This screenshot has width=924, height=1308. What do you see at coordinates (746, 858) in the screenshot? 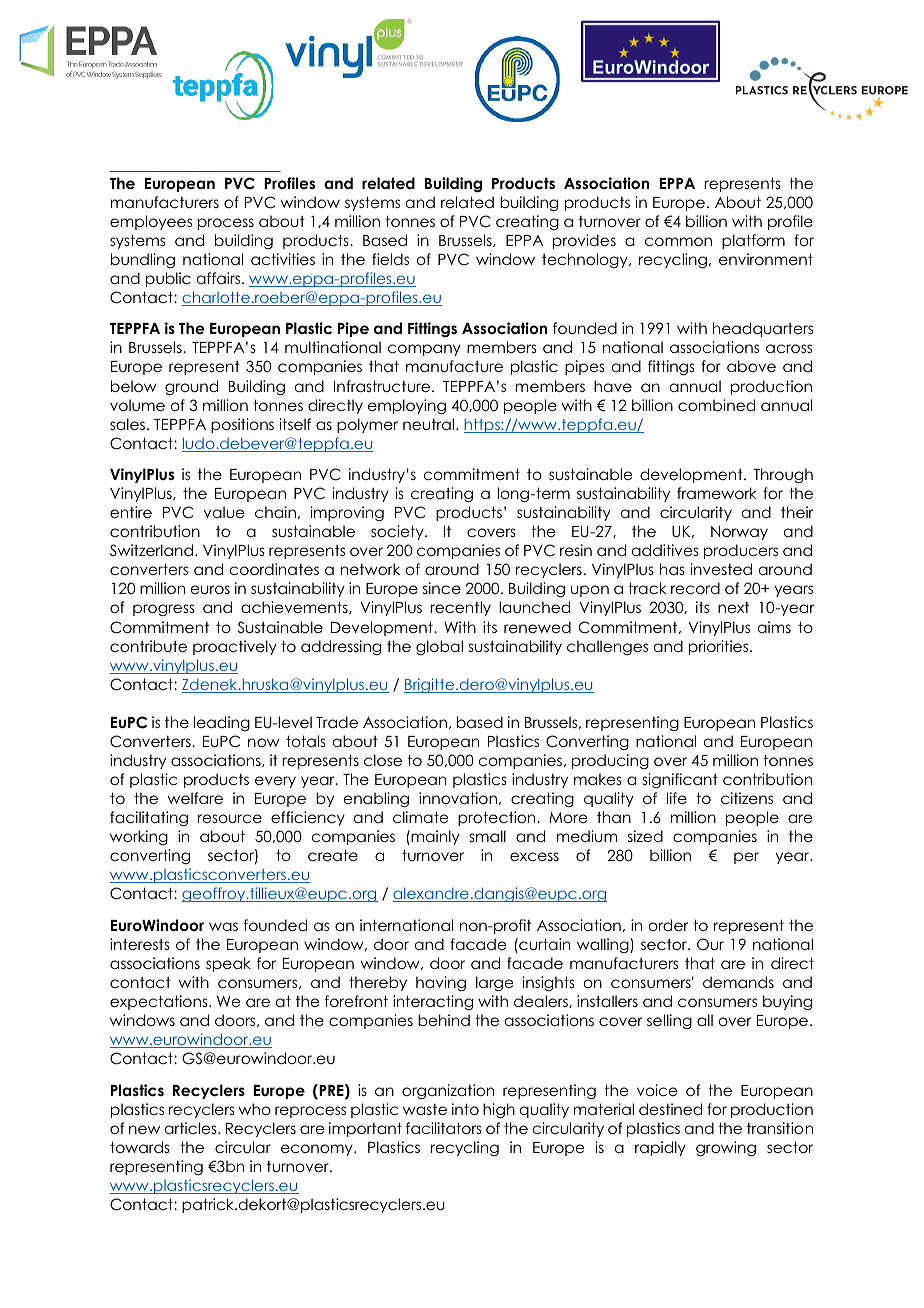
I see `per` at bounding box center [746, 858].
